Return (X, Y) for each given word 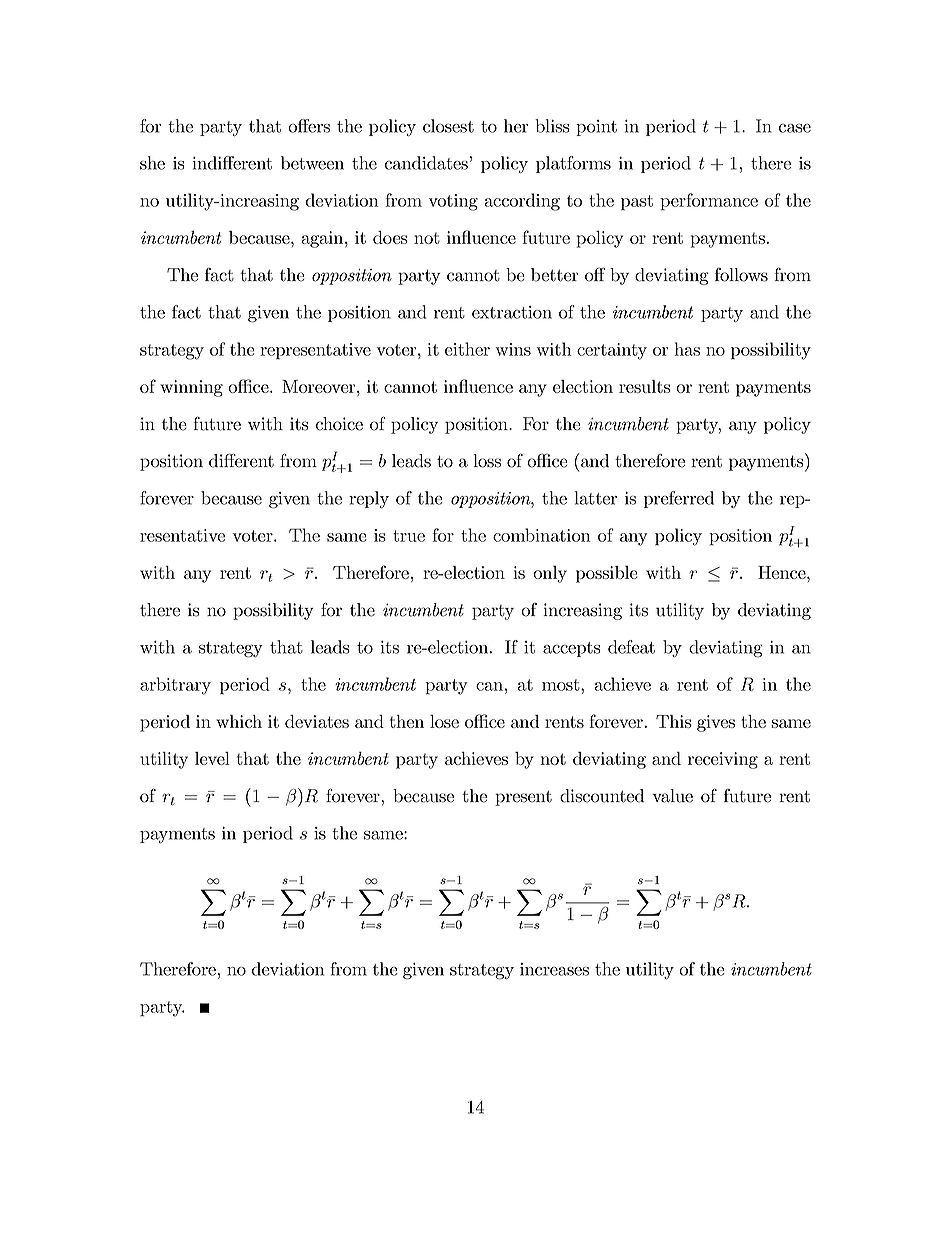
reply (369, 499)
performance (709, 202)
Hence (783, 572)
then (406, 721)
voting (453, 202)
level (212, 758)
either (467, 349)
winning (191, 388)
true (409, 536)
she (152, 163)
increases (554, 969)
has (687, 349)
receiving (723, 760)
